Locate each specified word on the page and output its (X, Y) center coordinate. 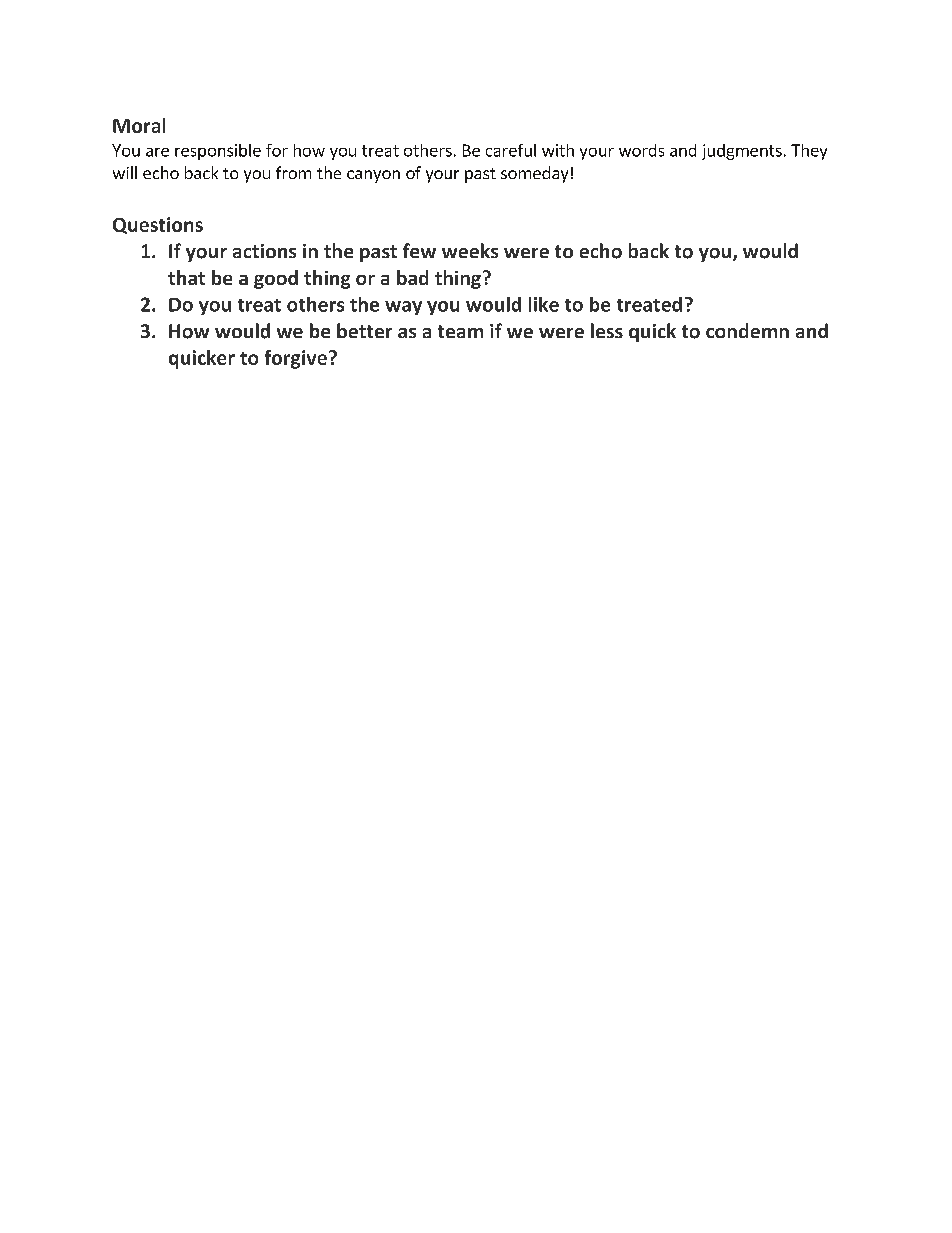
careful (511, 150)
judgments (742, 152)
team (460, 331)
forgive (296, 359)
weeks (470, 250)
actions (264, 251)
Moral (139, 125)
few (419, 250)
